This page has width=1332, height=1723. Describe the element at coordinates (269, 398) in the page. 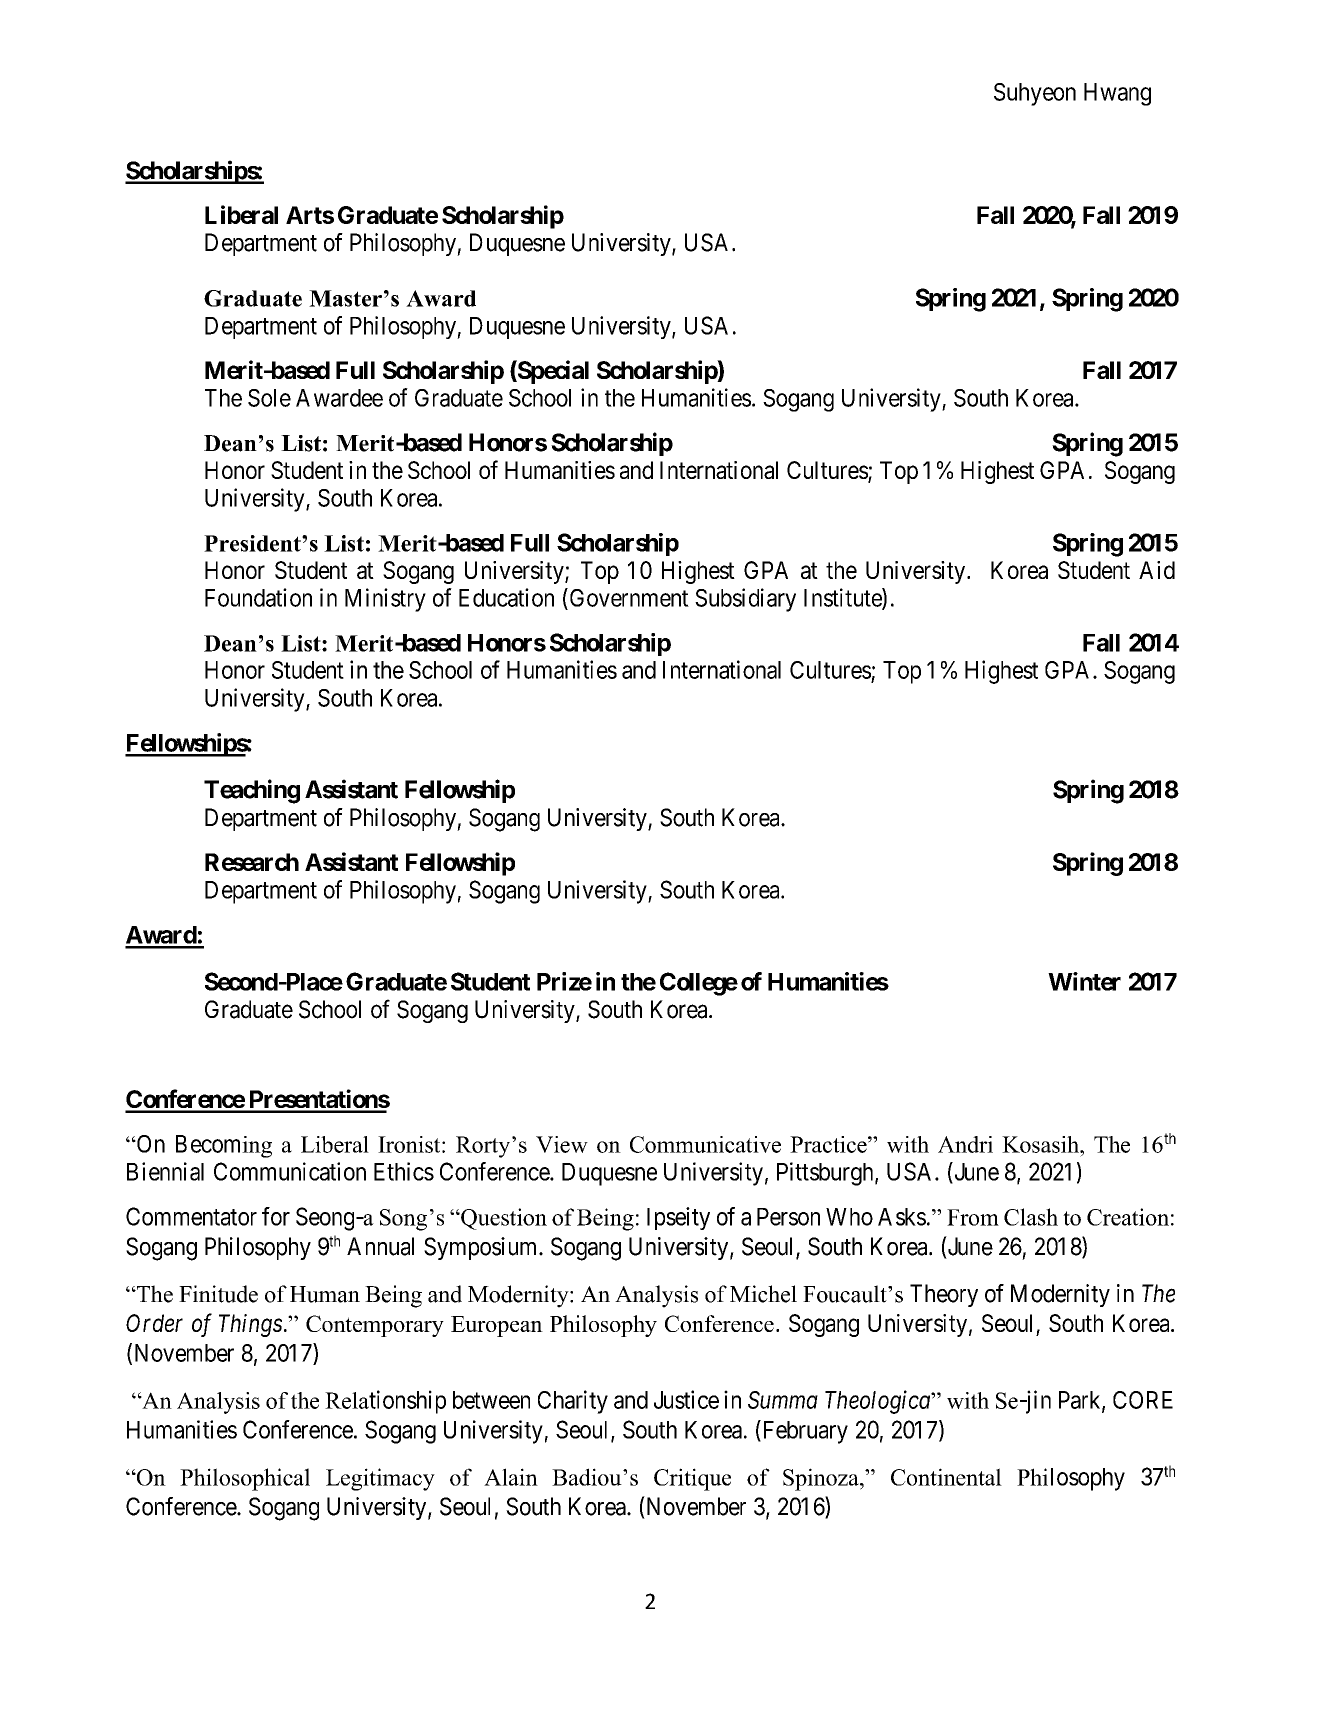

I see `Sole` at that location.
